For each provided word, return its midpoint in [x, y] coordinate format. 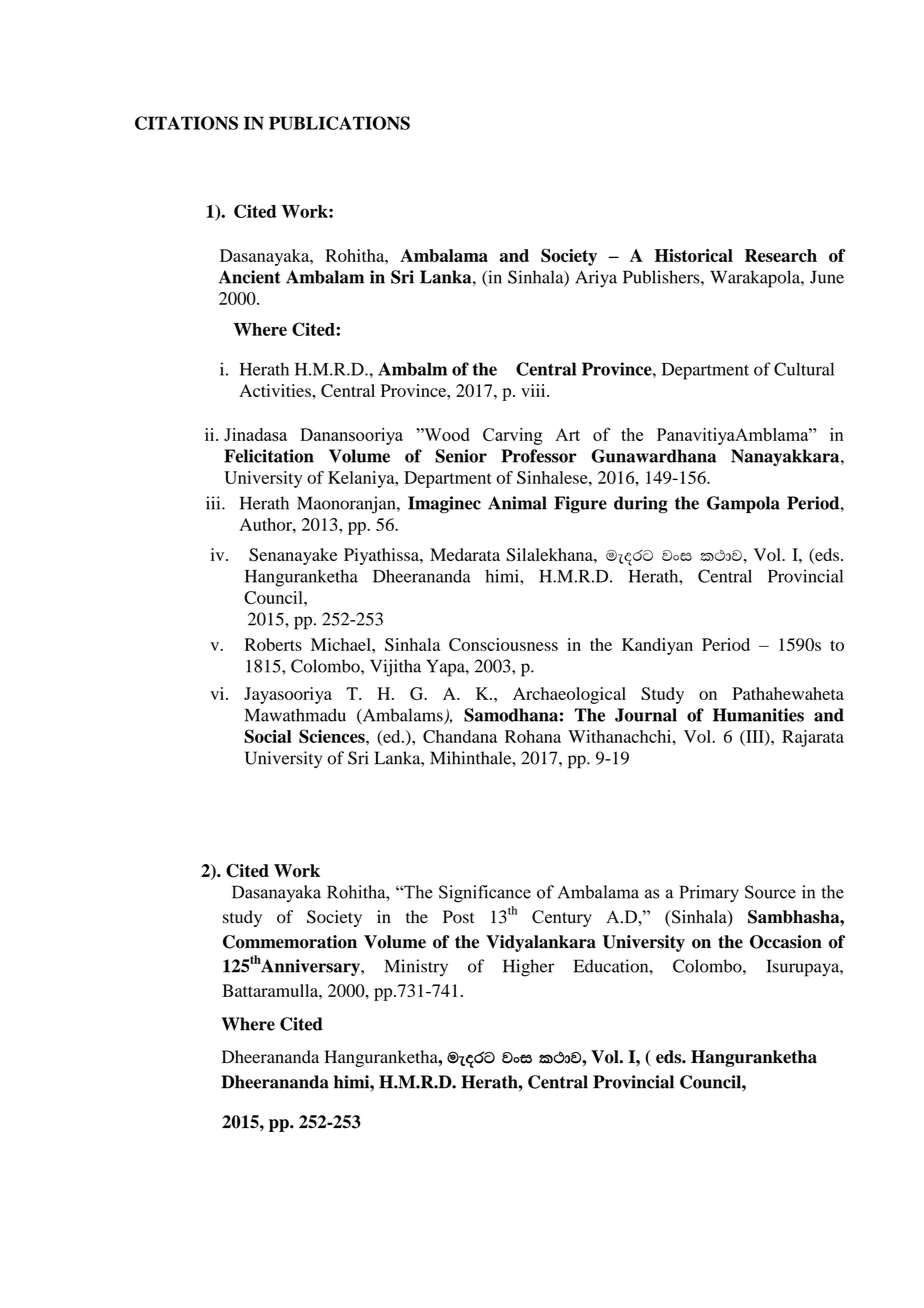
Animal [517, 503]
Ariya [596, 279]
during [641, 504]
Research [781, 255]
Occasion [786, 942]
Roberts [273, 644]
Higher [528, 968]
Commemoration [290, 942]
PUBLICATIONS [339, 123]
